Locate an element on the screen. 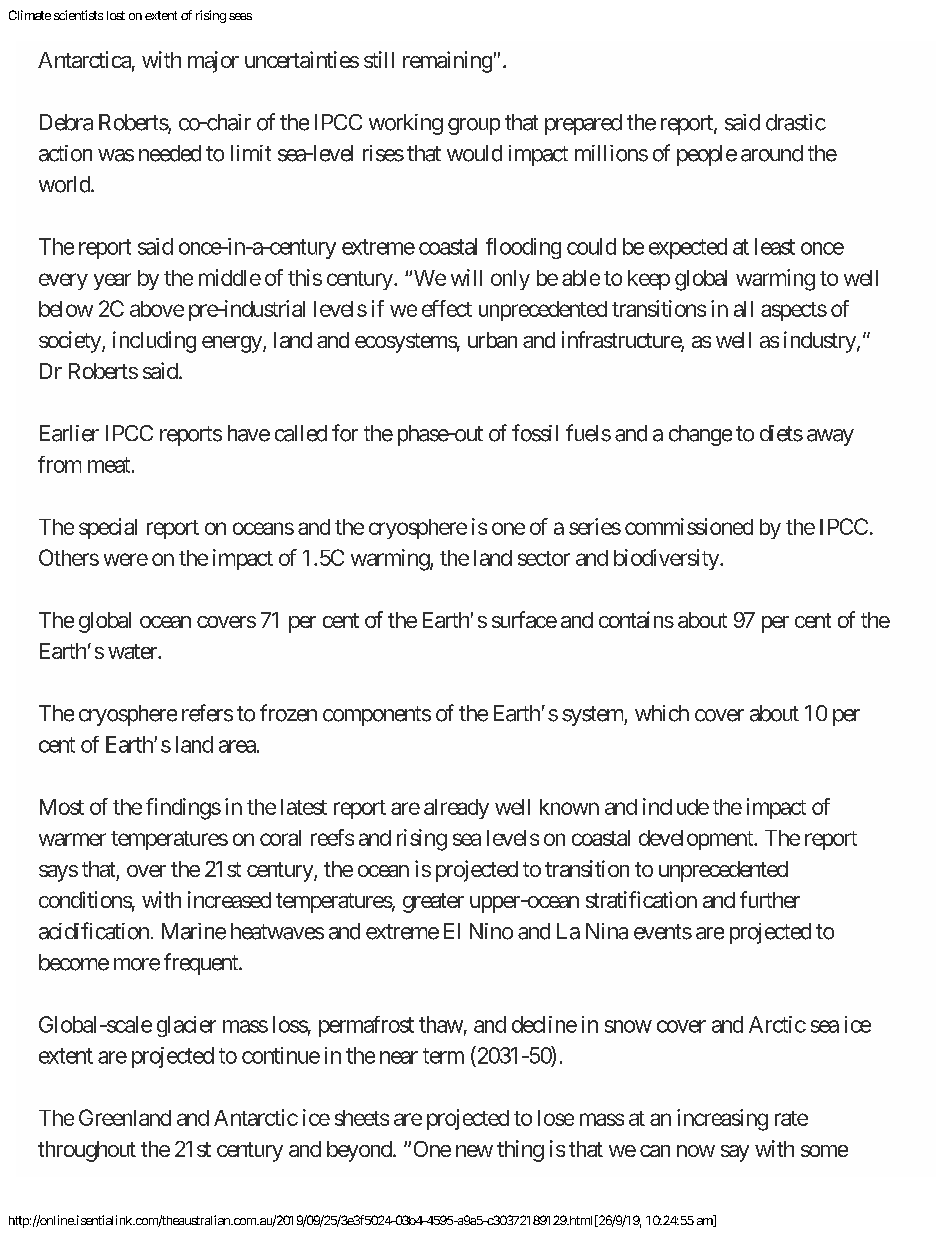 This screenshot has height=1233, width=952. throughout is located at coordinates (87, 1151).
